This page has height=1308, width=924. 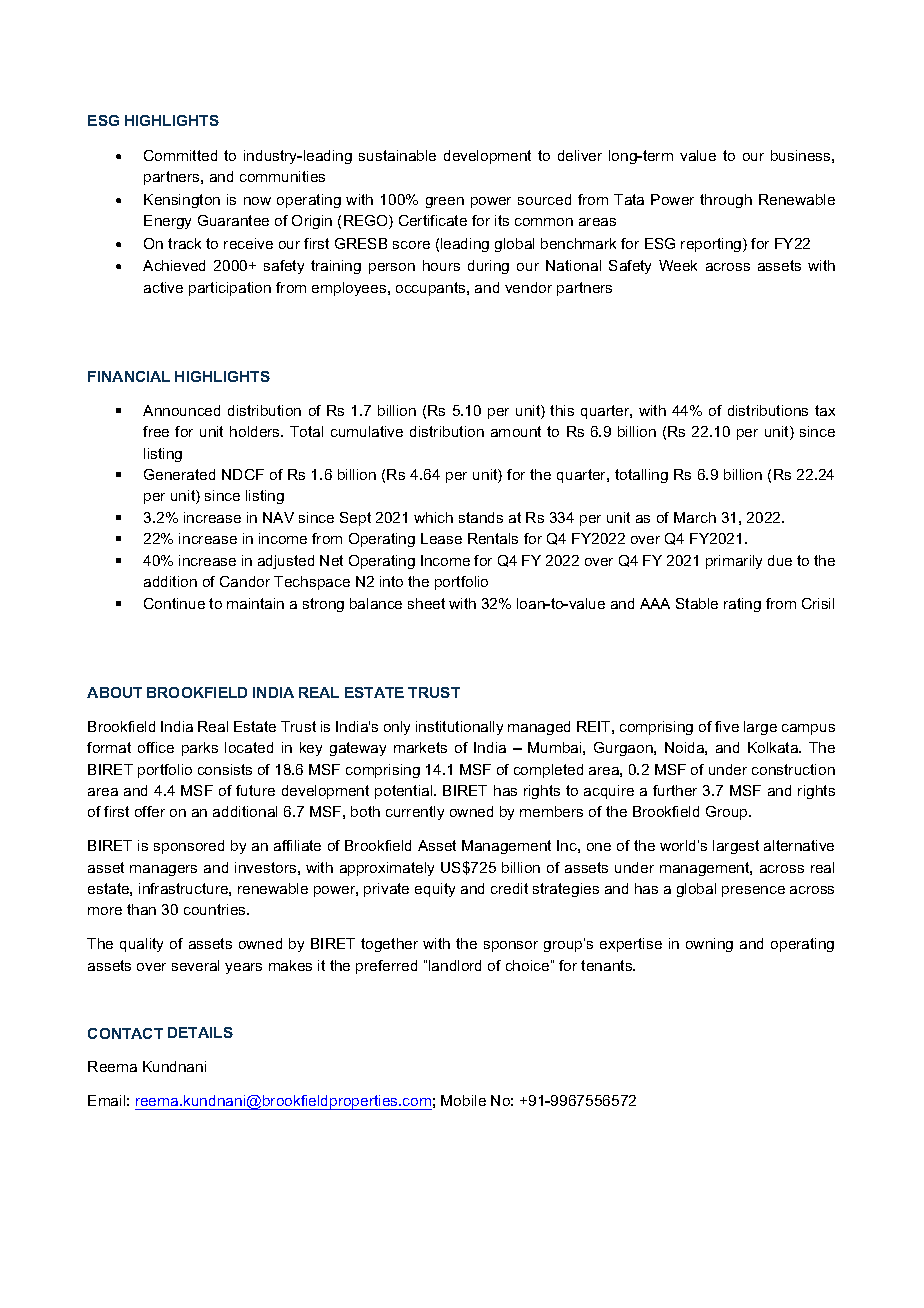 I want to click on owning, so click(x=709, y=945).
